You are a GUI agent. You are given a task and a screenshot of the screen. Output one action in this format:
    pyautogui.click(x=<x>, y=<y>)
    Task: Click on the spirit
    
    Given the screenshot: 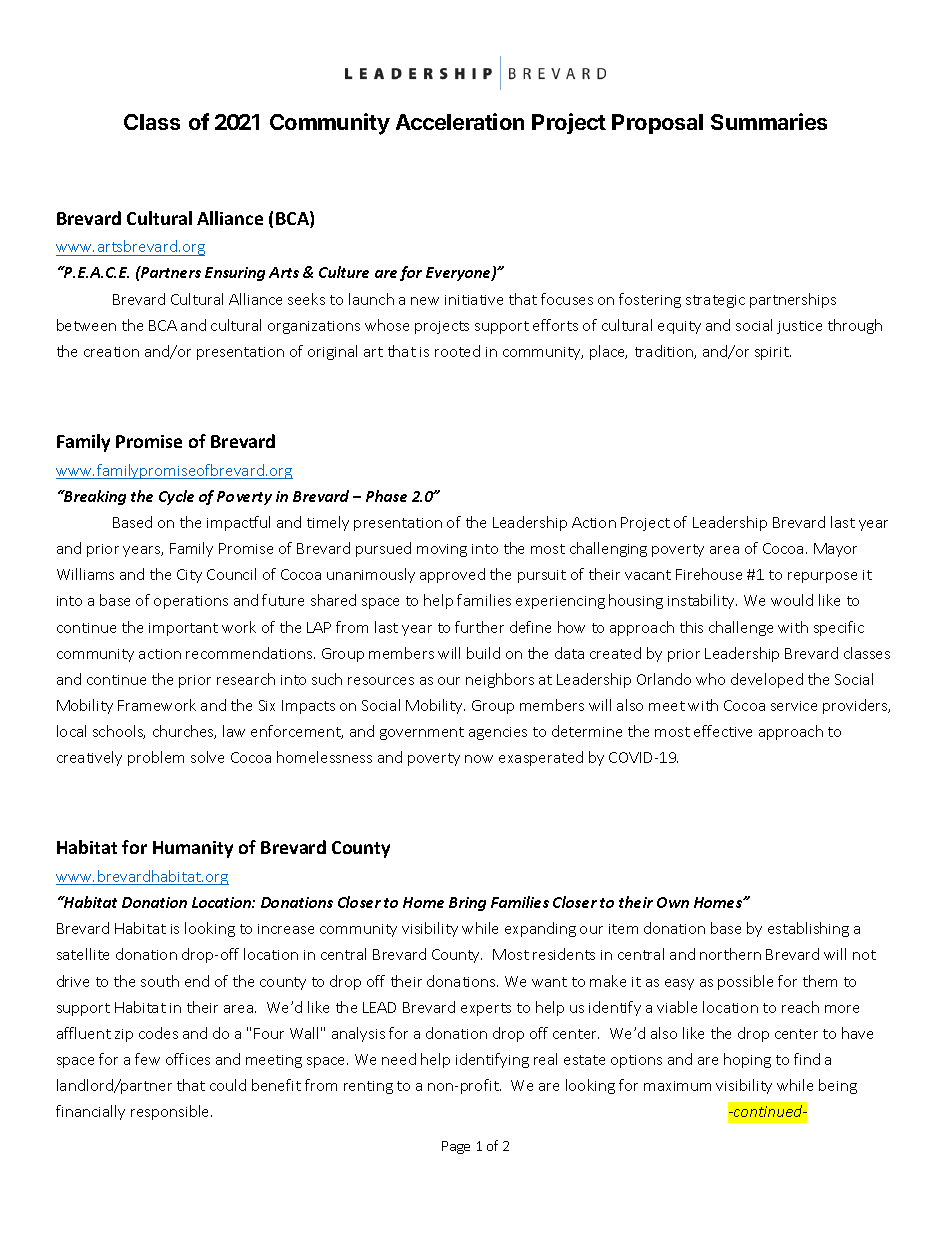 What is the action you would take?
    pyautogui.click(x=773, y=353)
